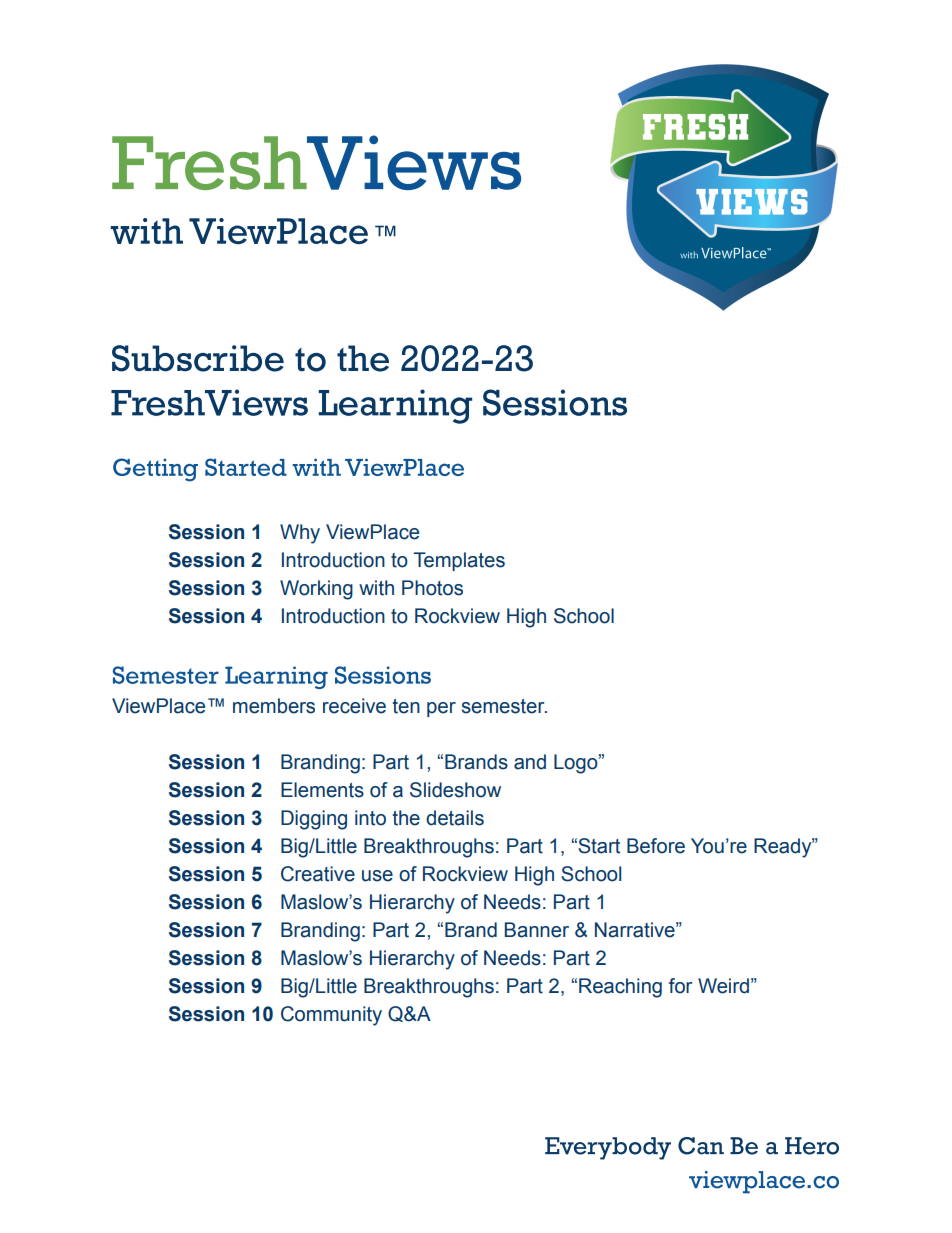 The image size is (952, 1233). What do you see at coordinates (432, 588) in the image?
I see `Photos` at bounding box center [432, 588].
